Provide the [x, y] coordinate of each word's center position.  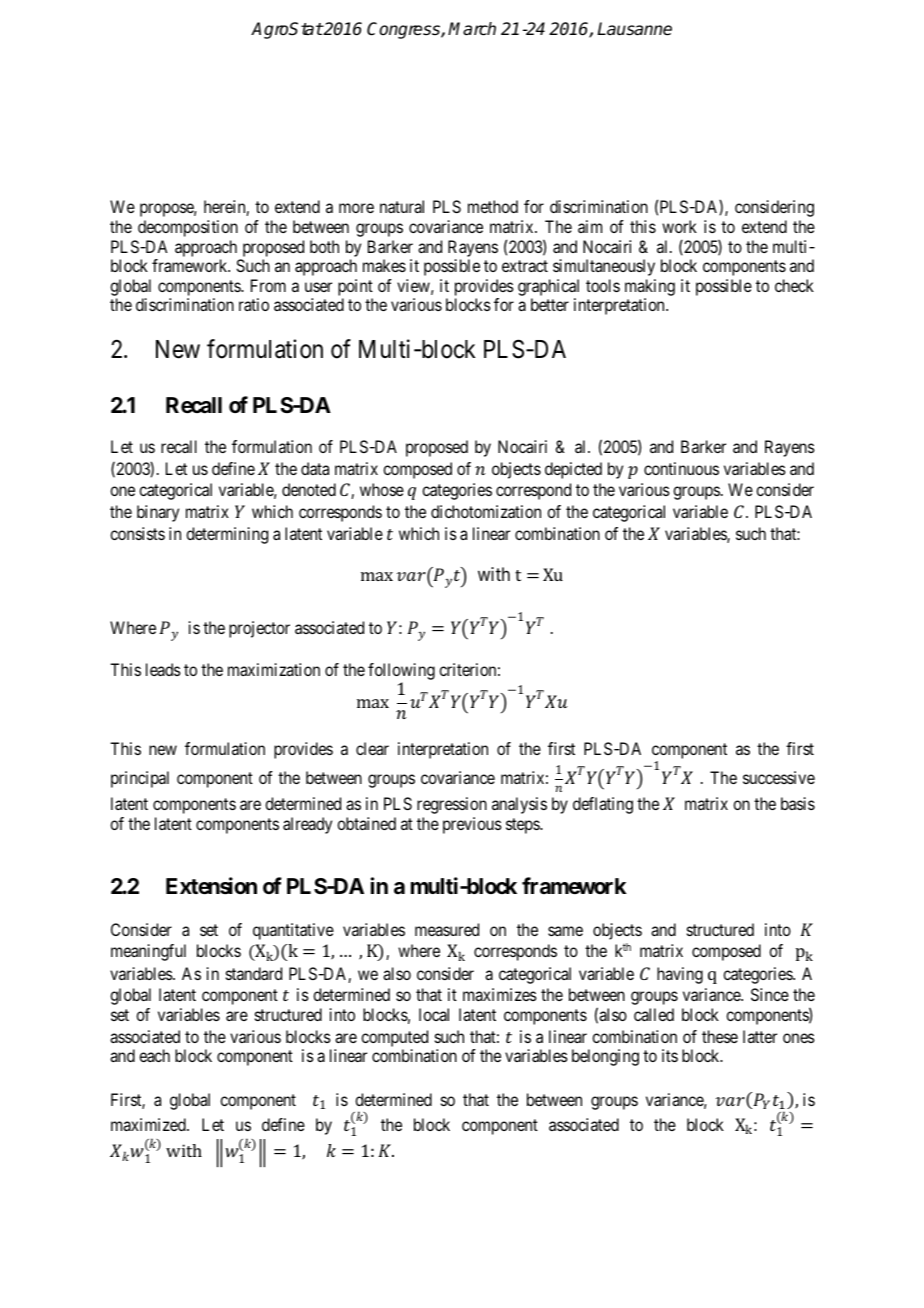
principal [140, 779]
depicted [573, 470]
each [154, 1055]
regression [452, 805]
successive [779, 777]
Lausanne [634, 29]
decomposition [188, 228]
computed [394, 1038]
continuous [681, 468]
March [472, 29]
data [315, 468]
